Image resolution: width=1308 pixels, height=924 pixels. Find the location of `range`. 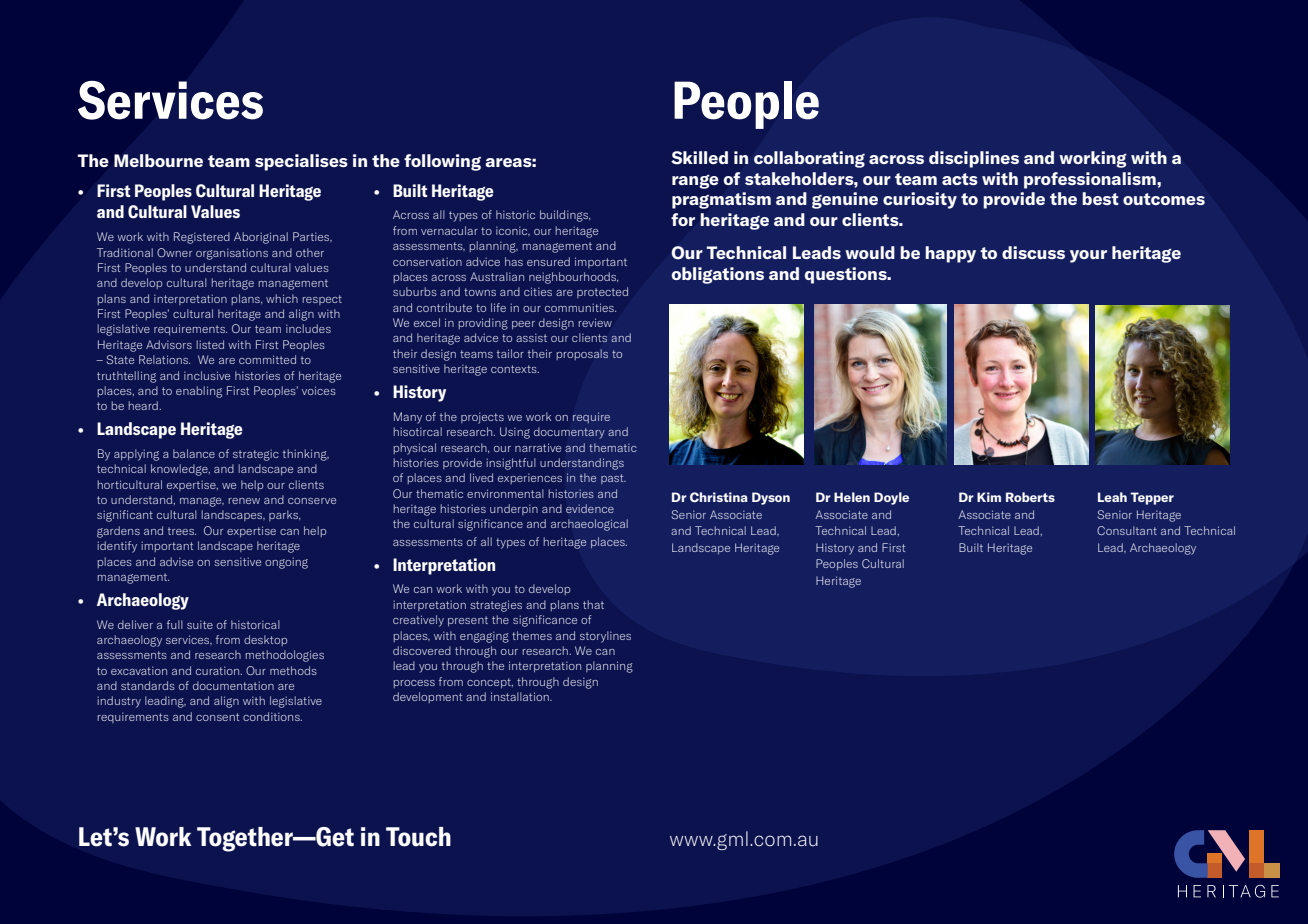

range is located at coordinates (695, 181).
